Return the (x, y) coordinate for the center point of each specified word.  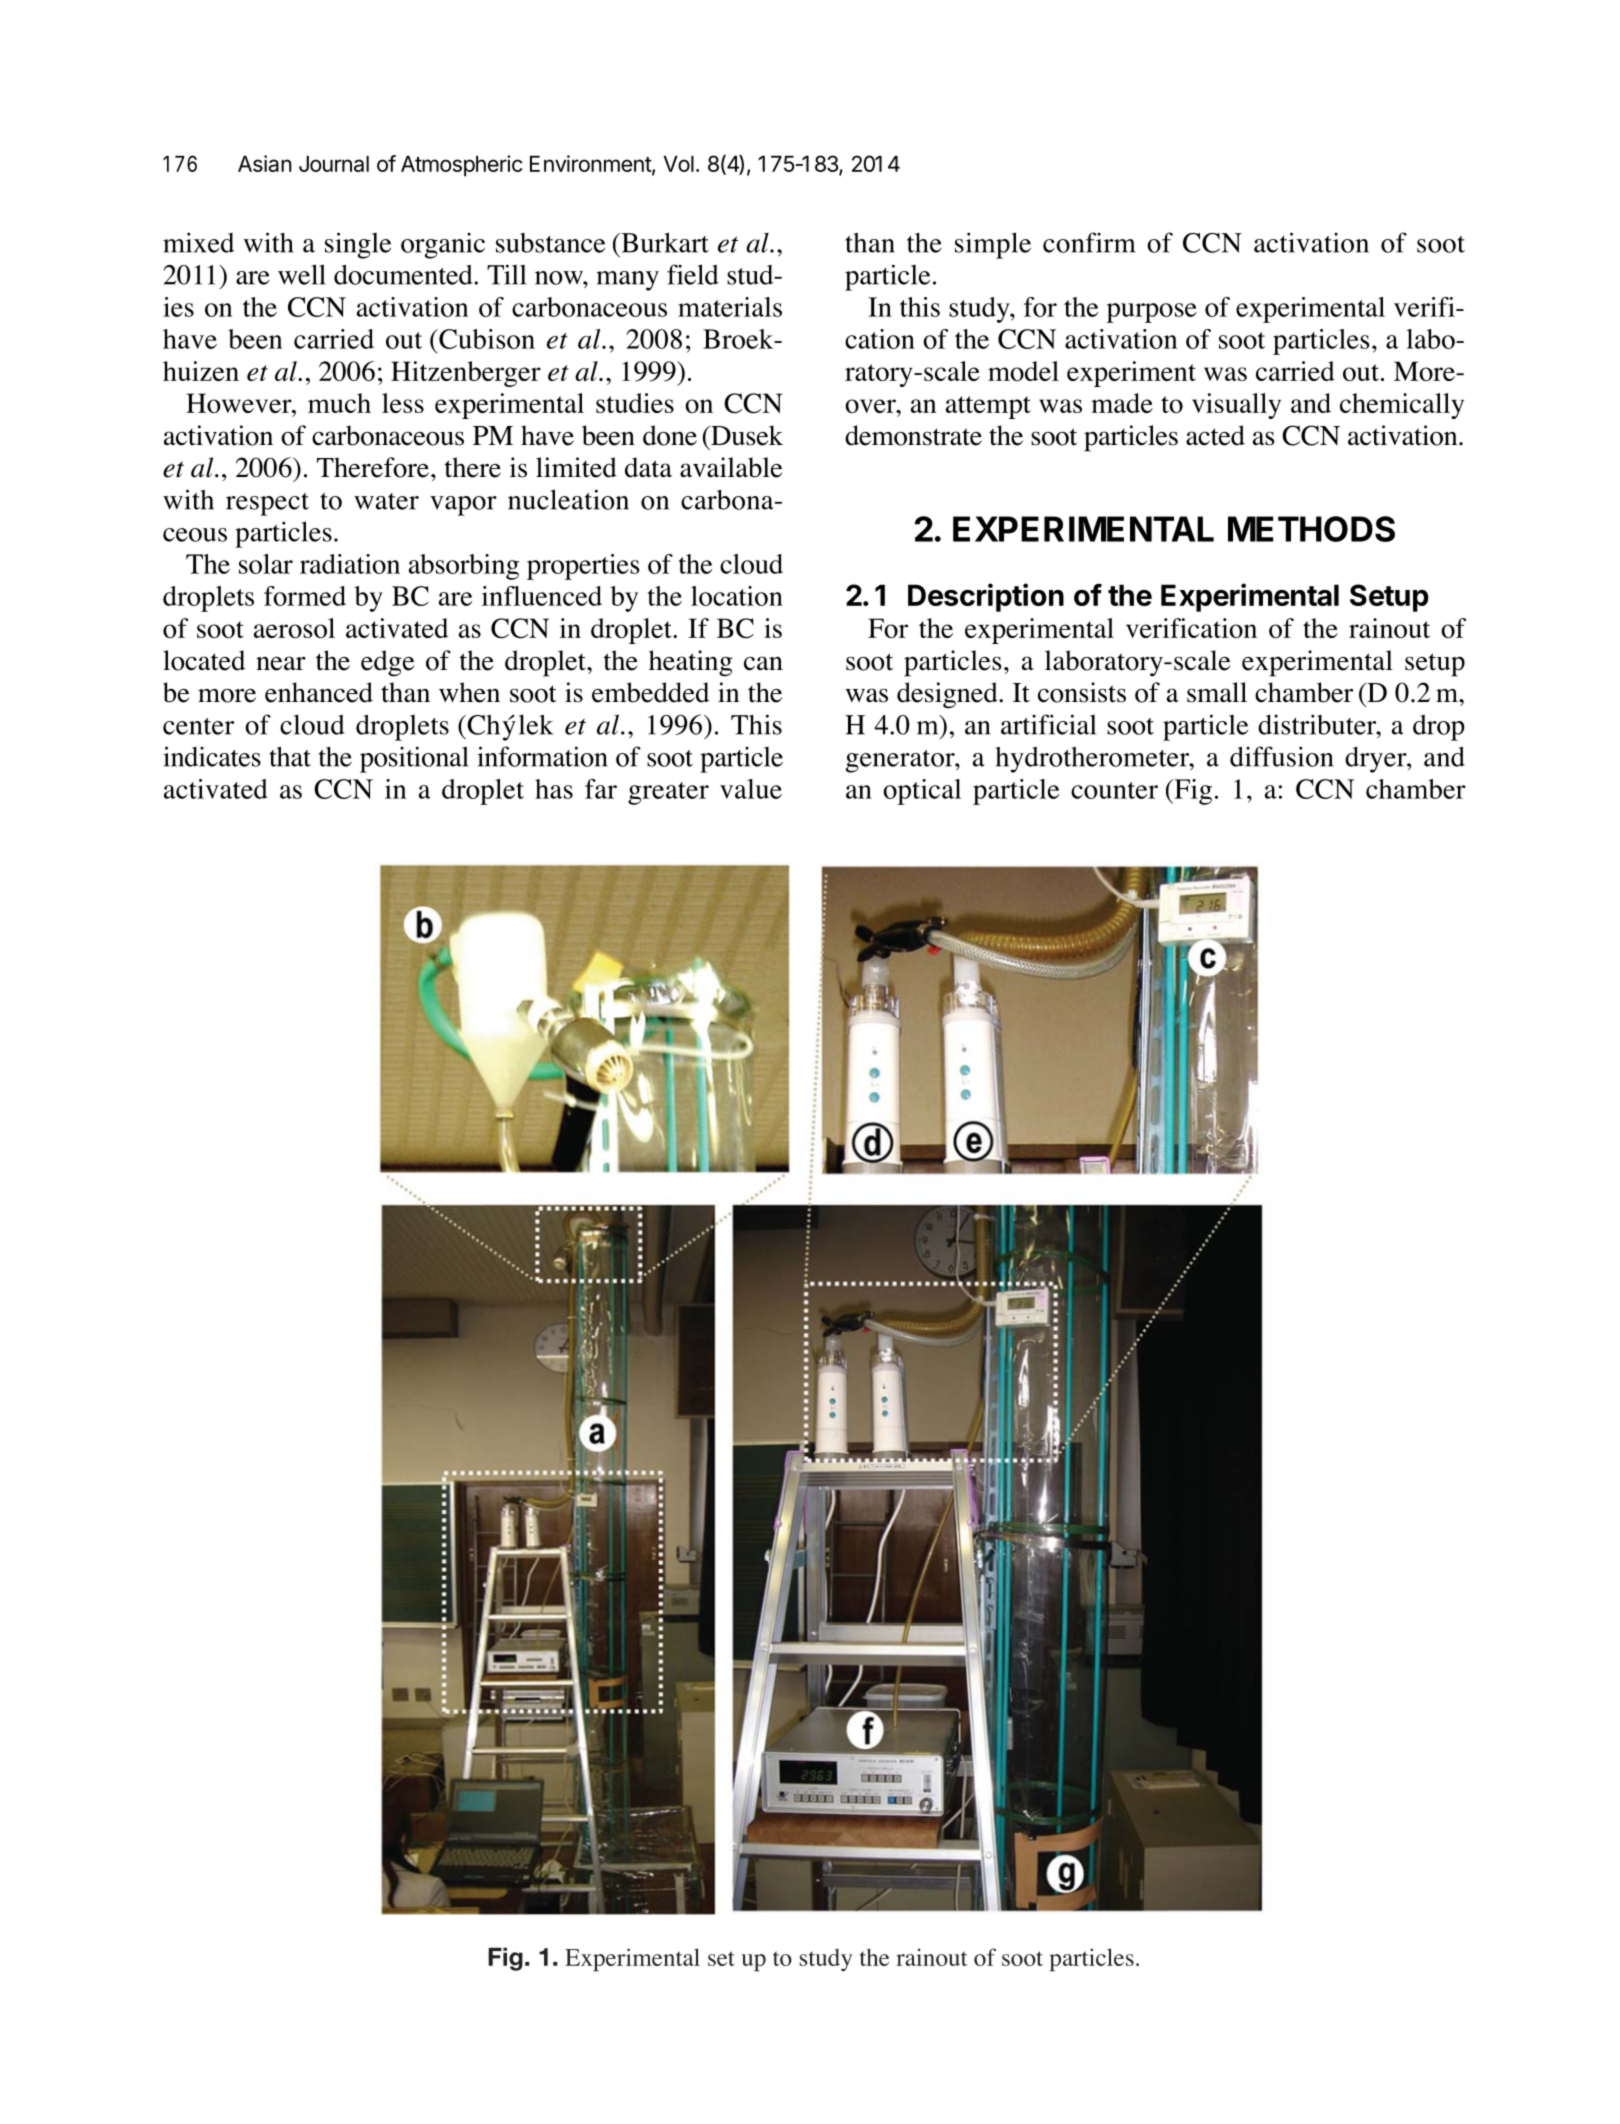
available (731, 467)
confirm (1089, 242)
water (386, 501)
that (290, 757)
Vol (679, 164)
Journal (334, 164)
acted (1215, 435)
